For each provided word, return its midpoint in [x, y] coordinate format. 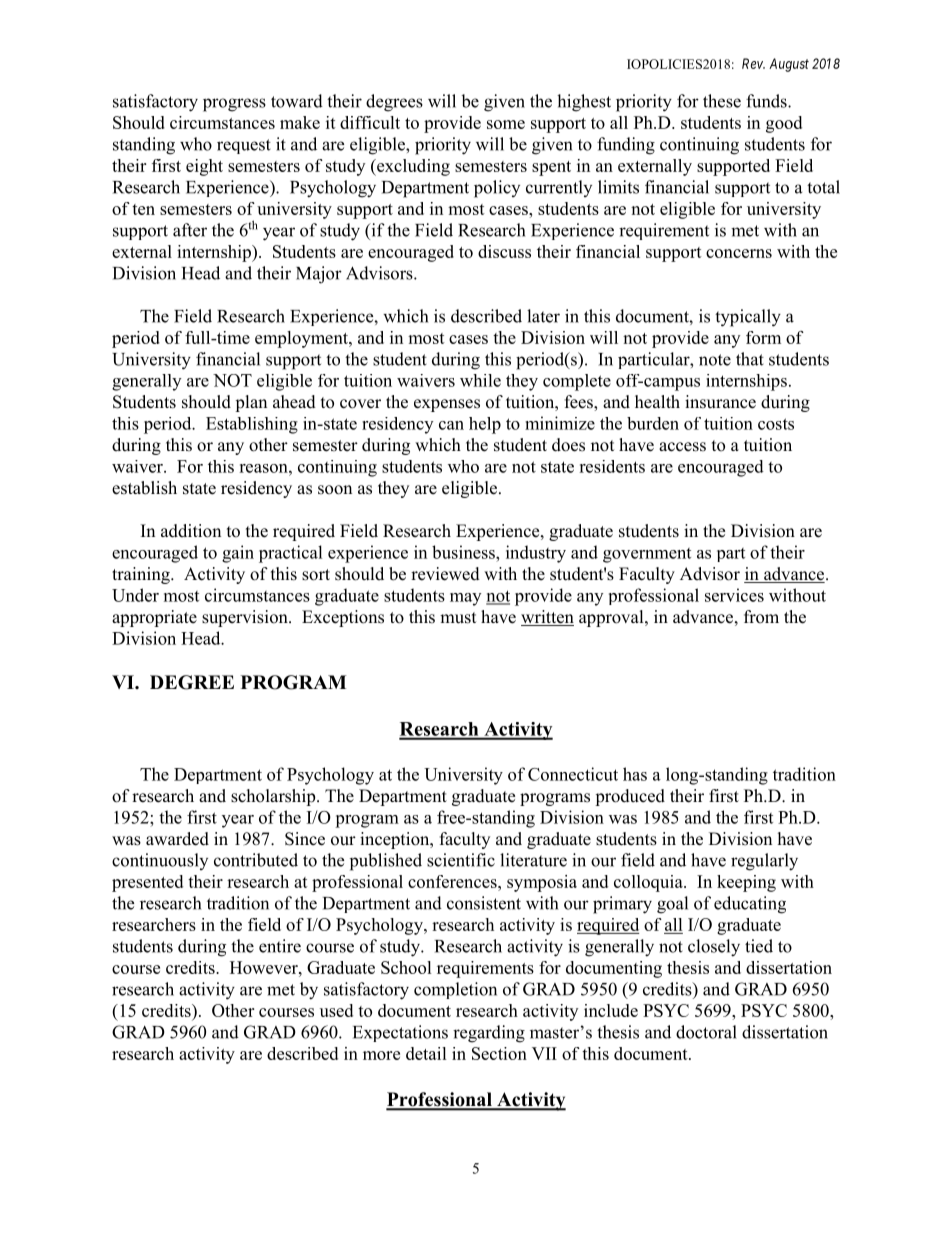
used [336, 1010]
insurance [720, 402]
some [506, 124]
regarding [489, 1034]
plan [251, 403]
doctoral [706, 1032]
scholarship [274, 797]
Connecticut [573, 774]
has [635, 774]
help [485, 425]
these [722, 101]
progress [234, 105]
